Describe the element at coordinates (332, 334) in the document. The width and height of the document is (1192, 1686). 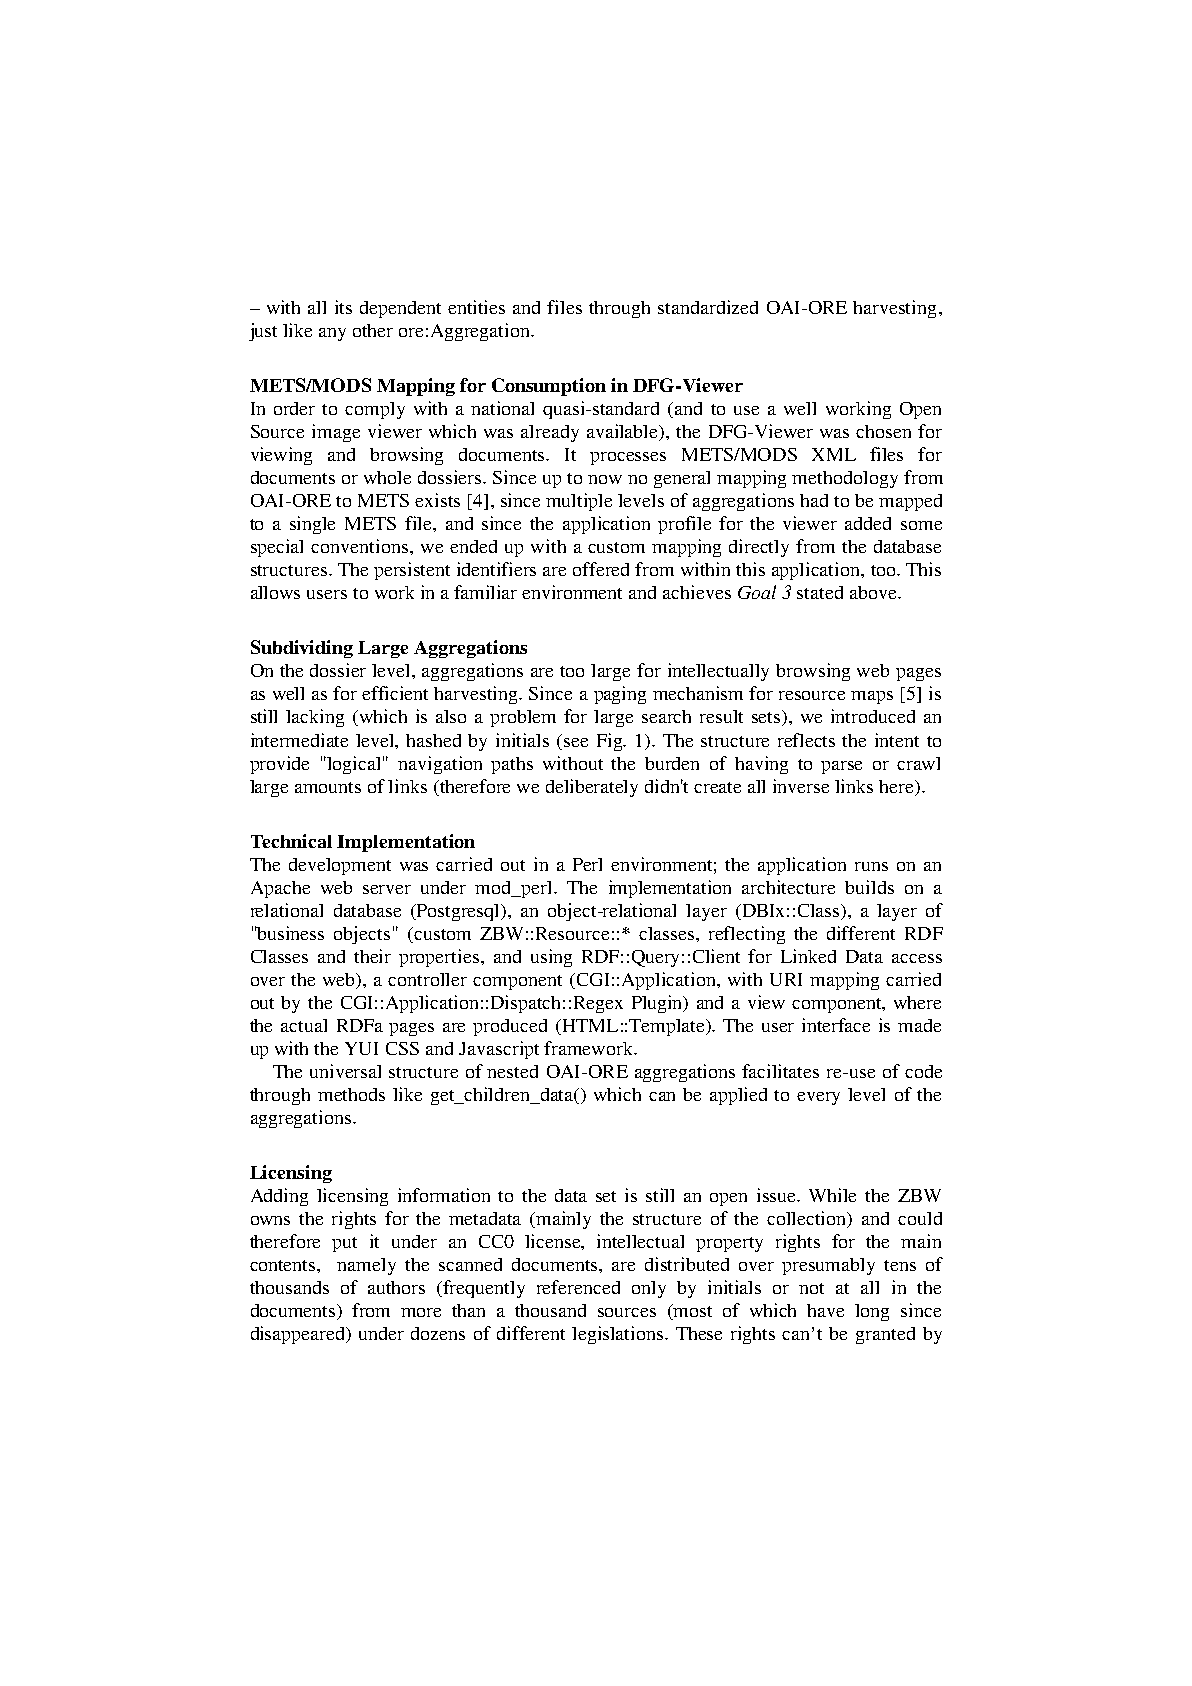
I see `any` at that location.
